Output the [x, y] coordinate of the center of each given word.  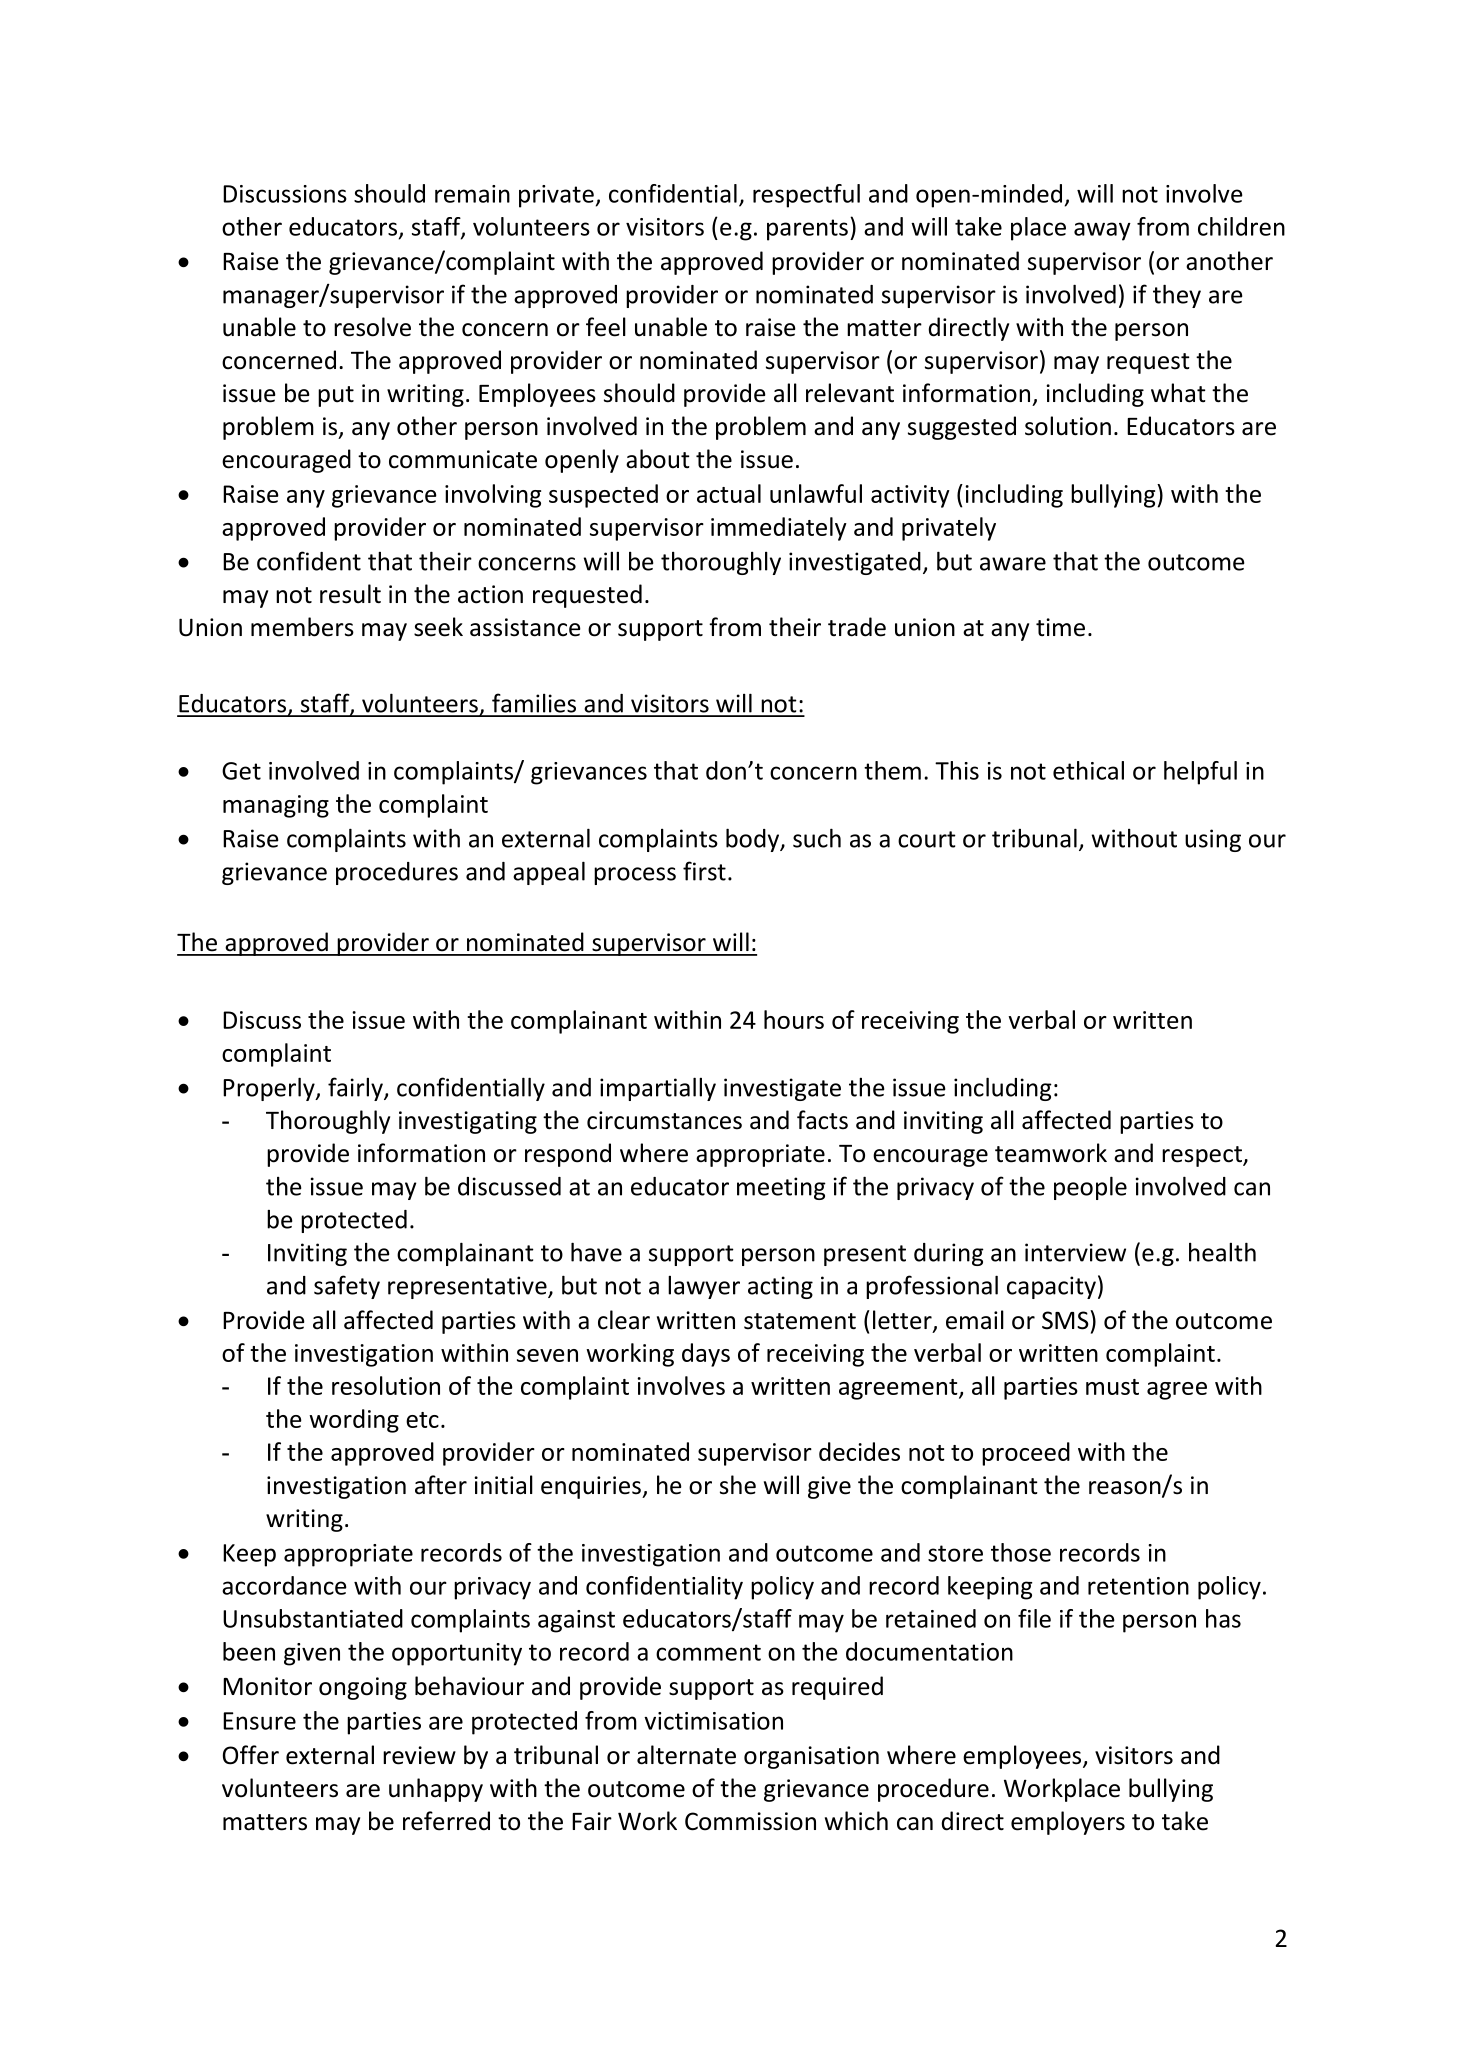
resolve [372, 327]
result [350, 594]
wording [354, 1421]
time [1060, 627]
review [419, 1755]
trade [857, 627]
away [1102, 231]
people [1090, 1188]
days [706, 1355]
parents [807, 230]
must [1112, 1387]
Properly [270, 1089]
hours [794, 1019]
